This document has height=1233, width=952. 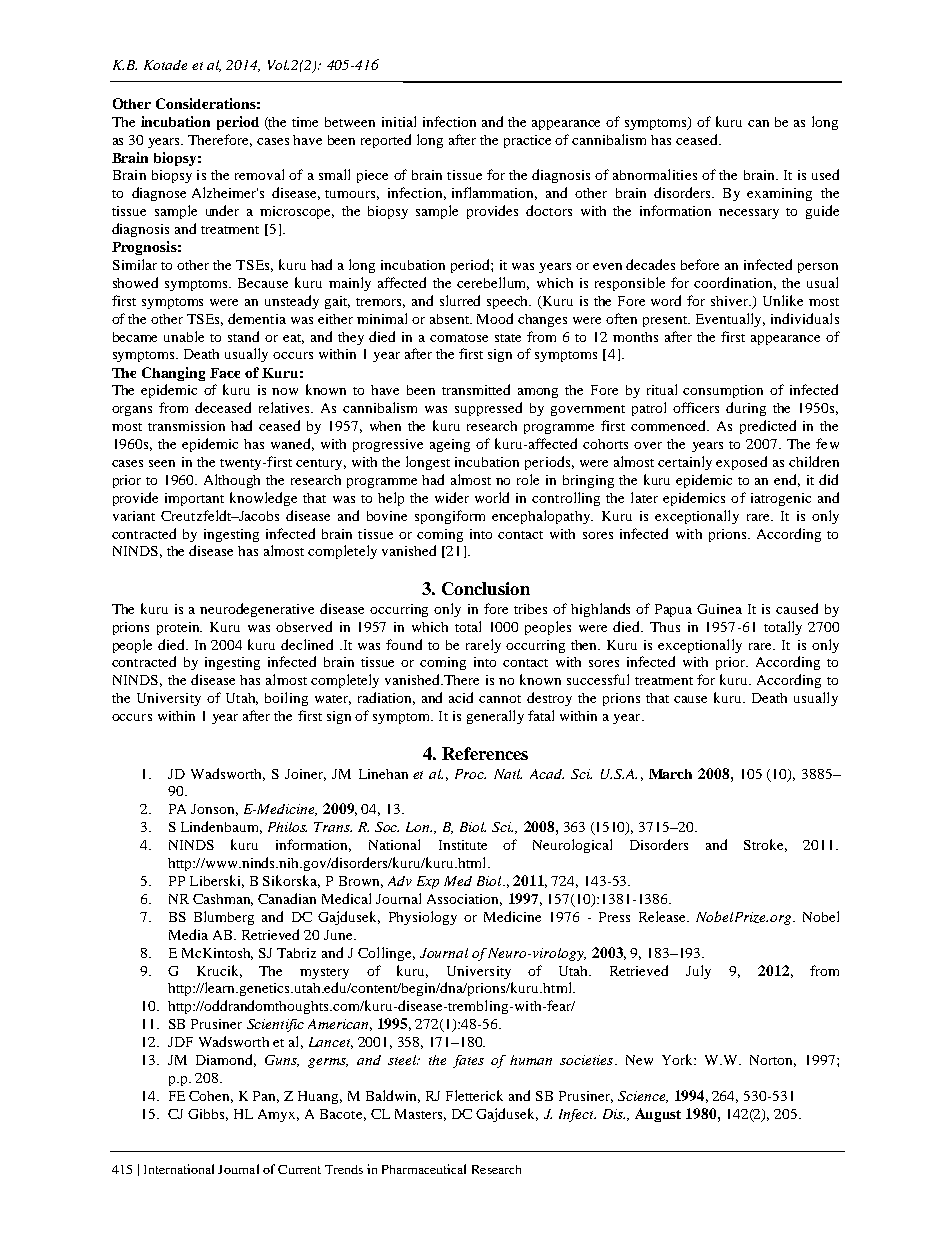 What do you see at coordinates (211, 1097) in the document?
I see `Cohen` at bounding box center [211, 1097].
